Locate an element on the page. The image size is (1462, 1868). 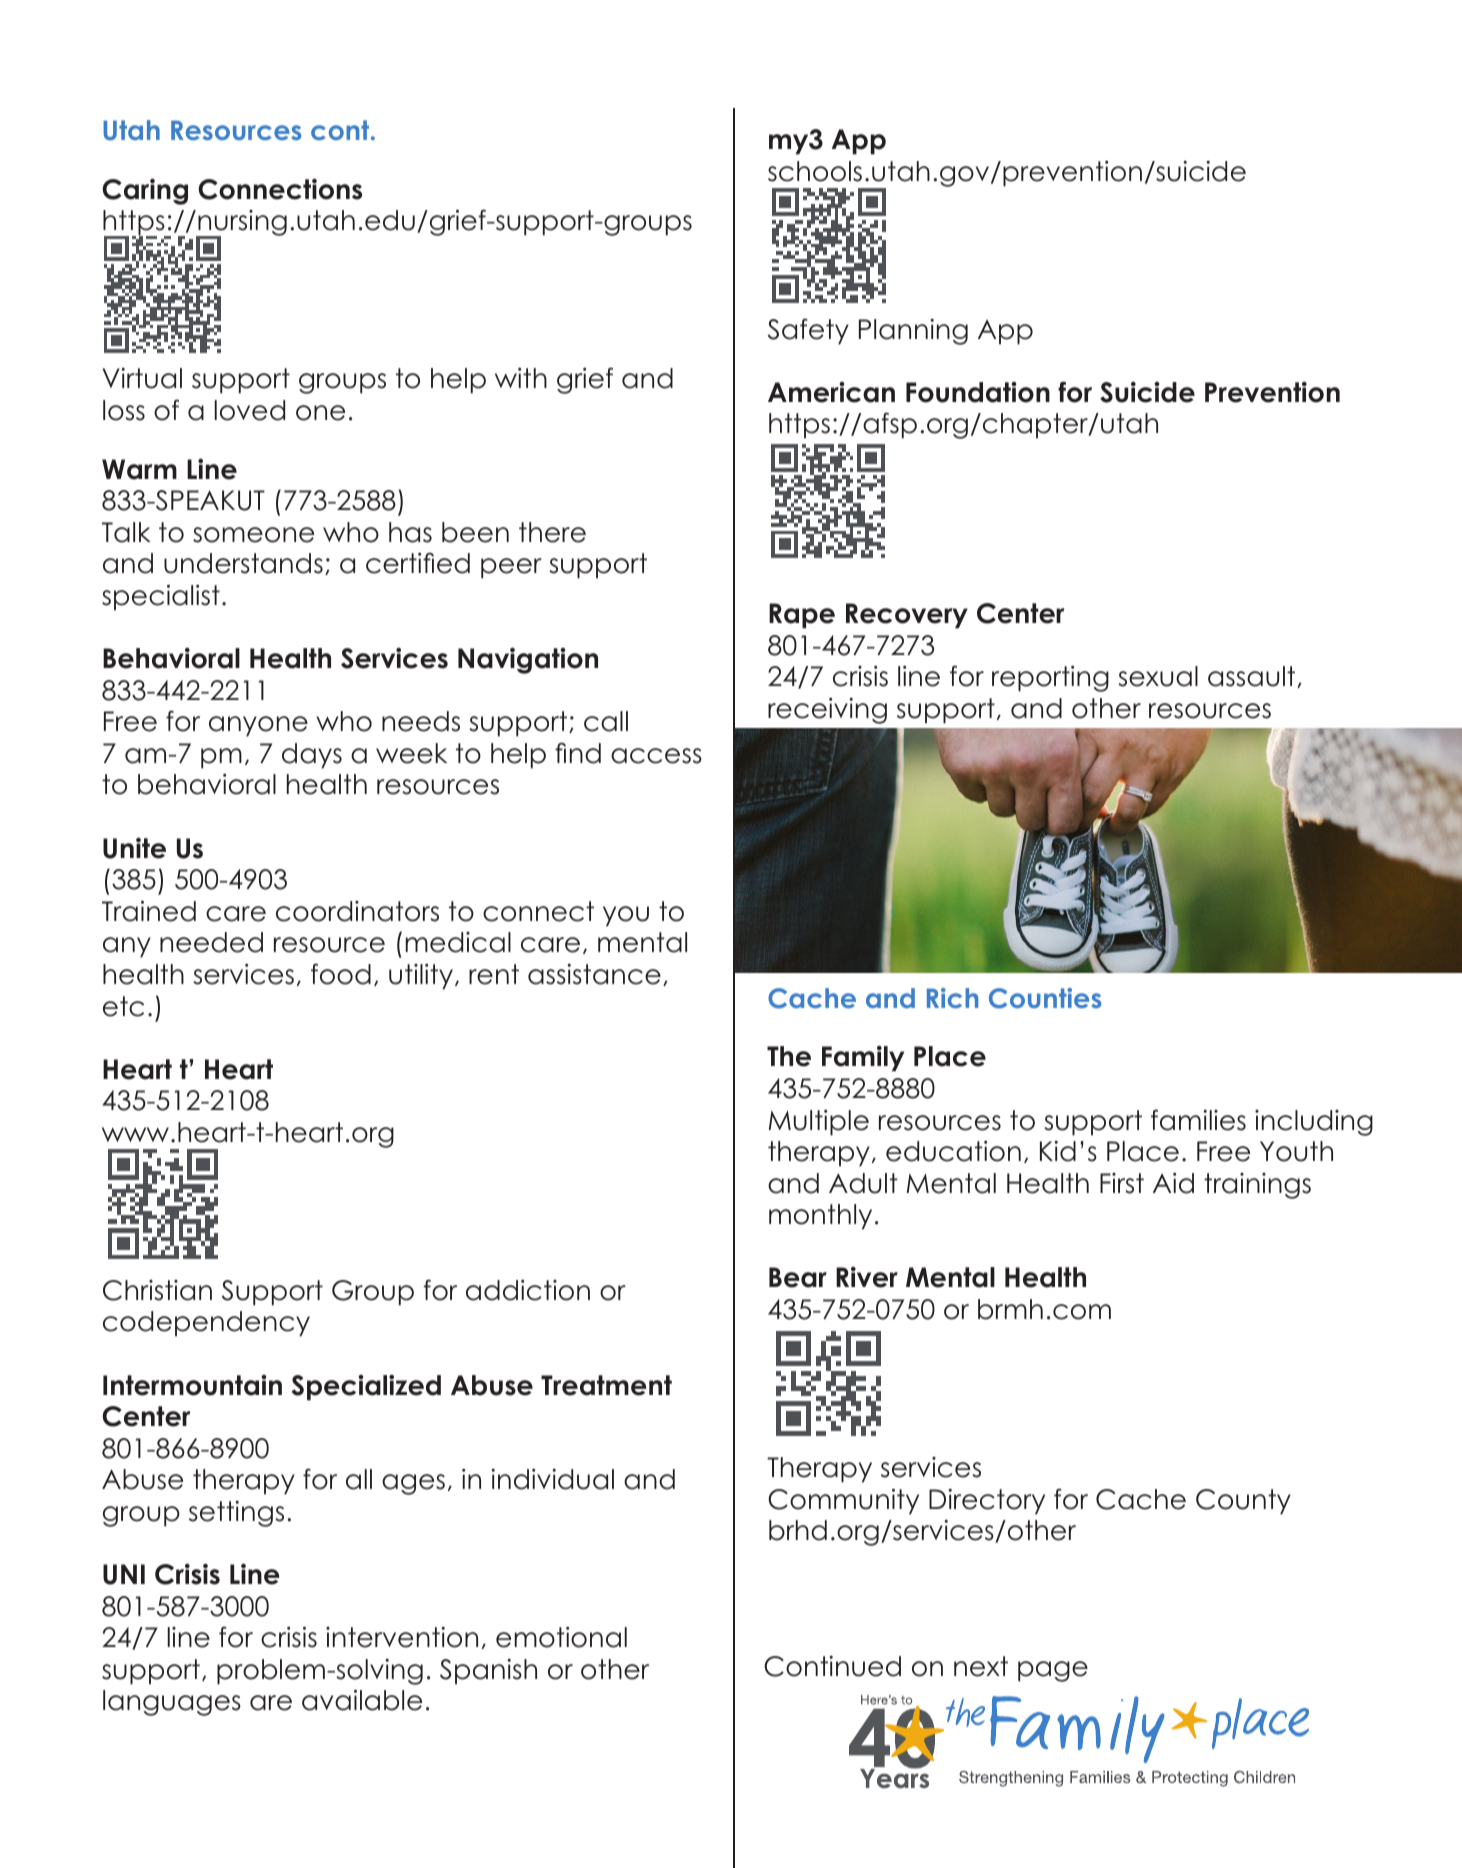
page is located at coordinates (1053, 1671).
